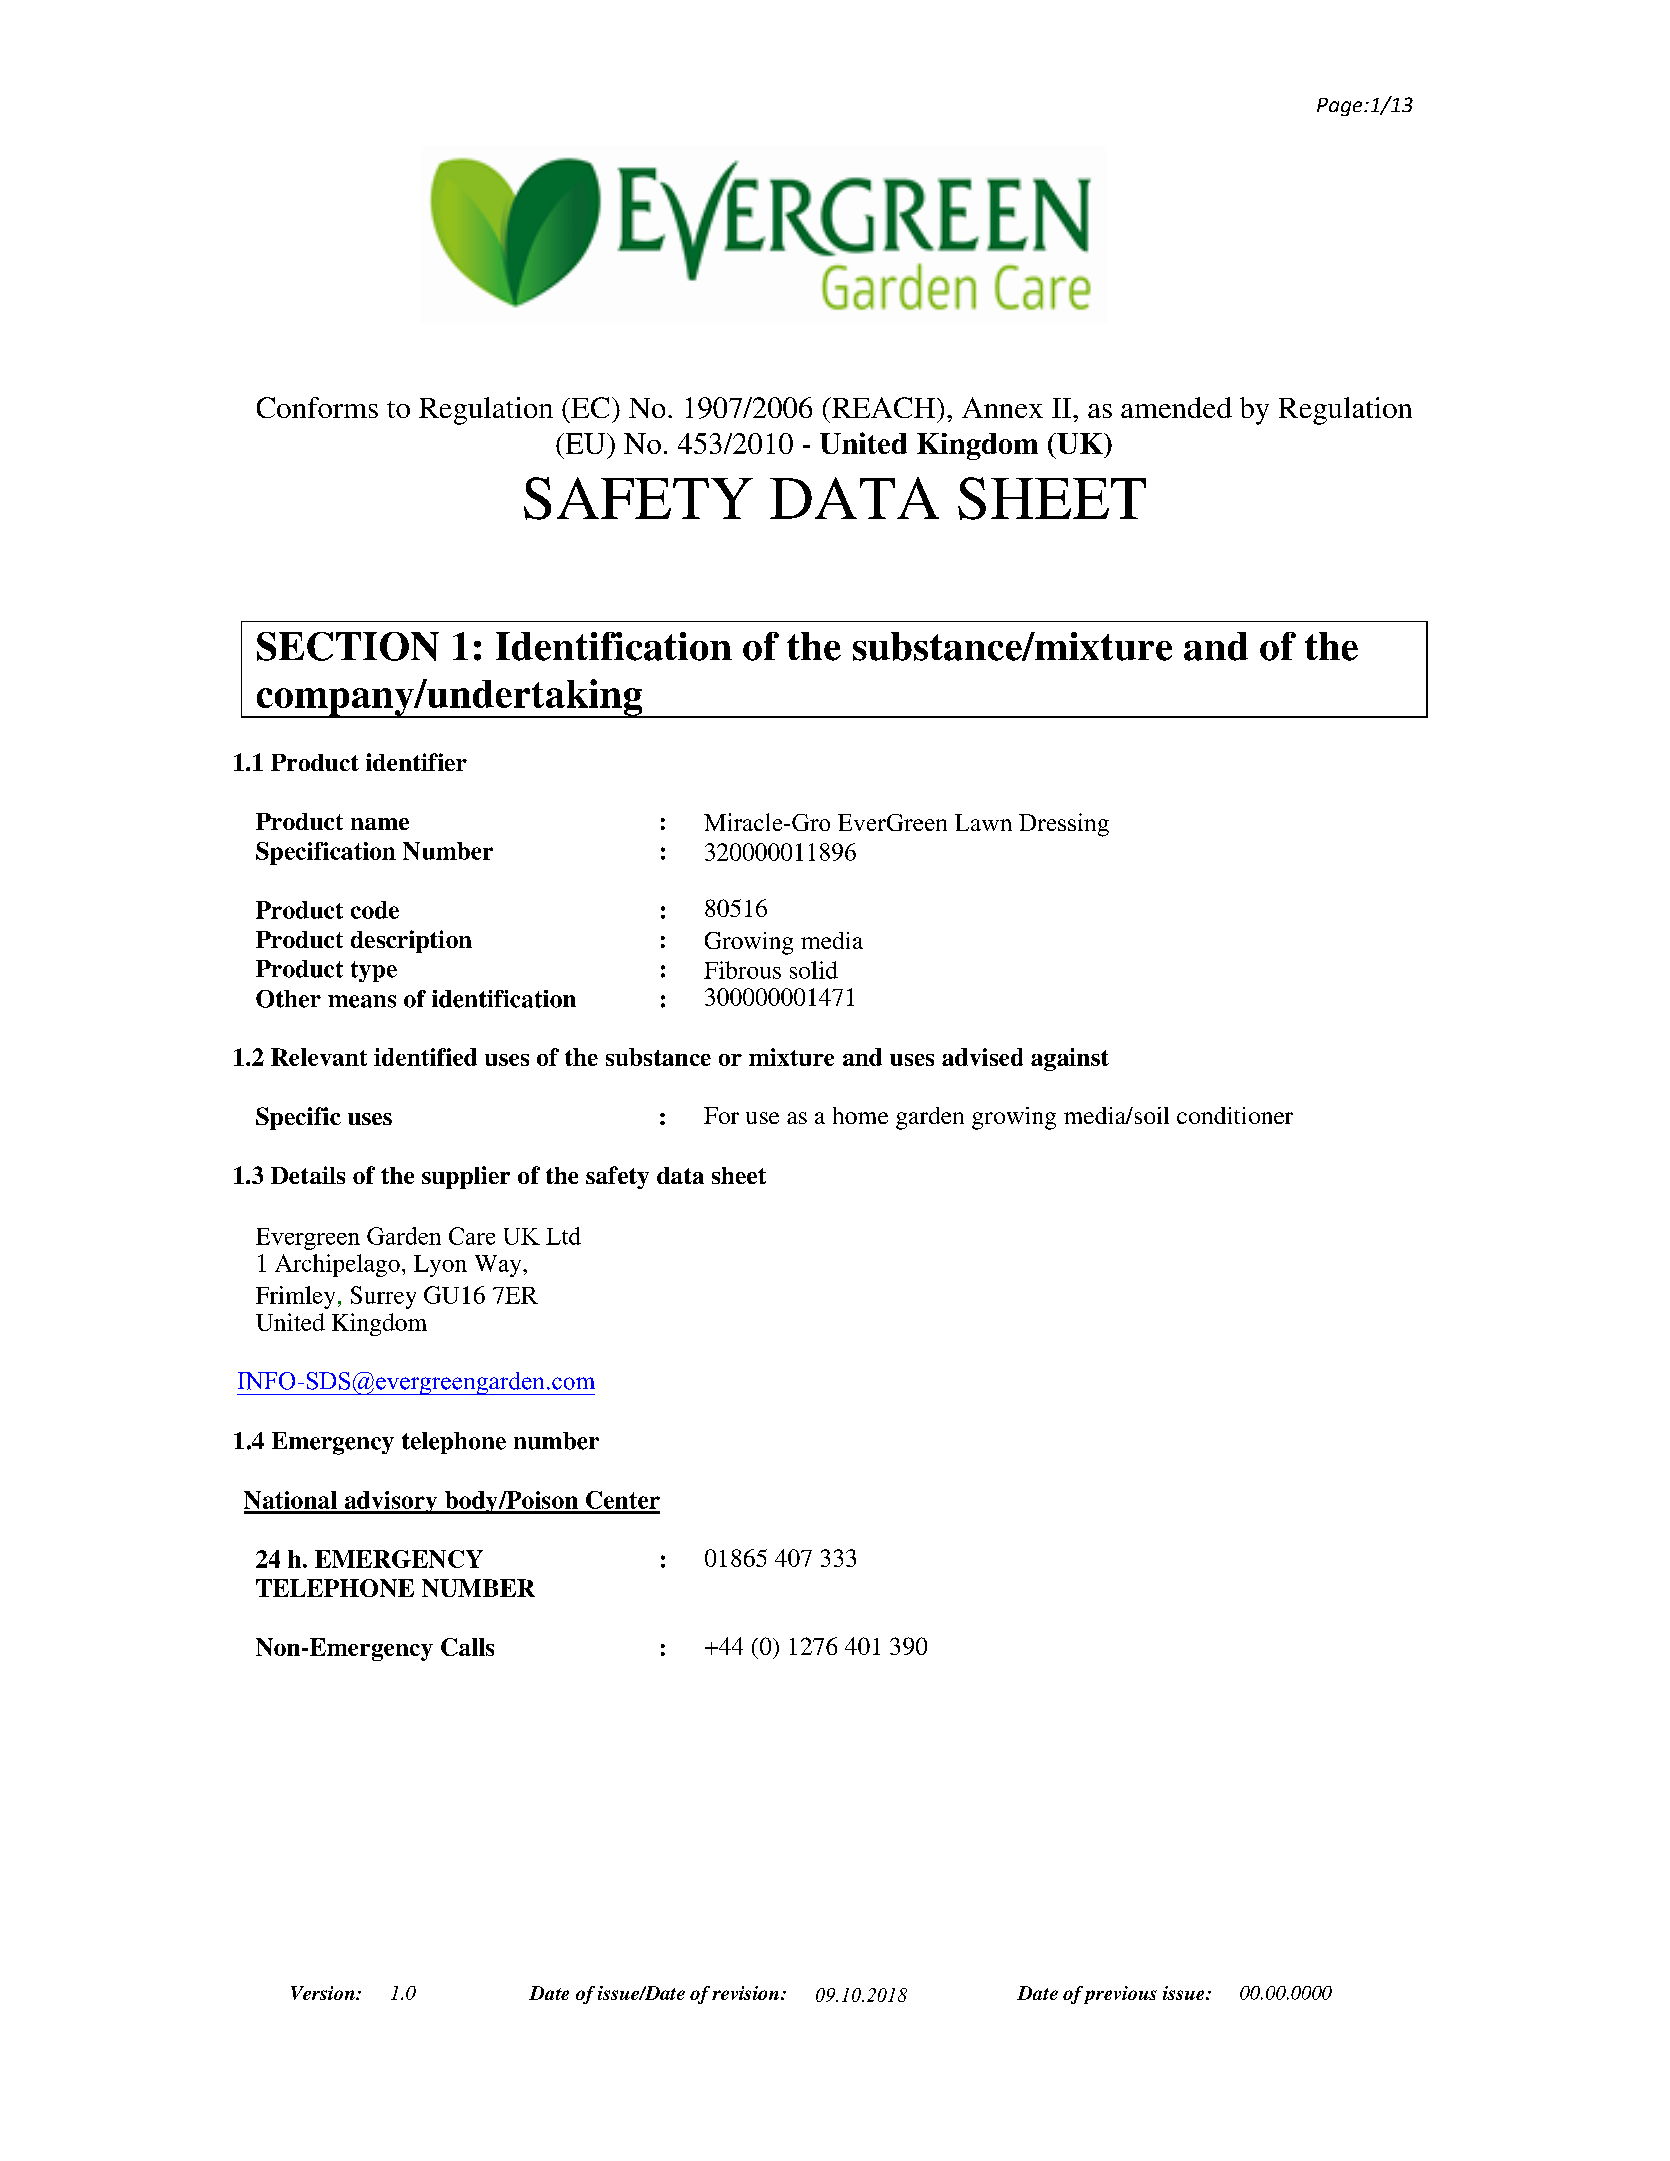 This screenshot has height=2161, width=1670. I want to click on REACH, so click(883, 407).
